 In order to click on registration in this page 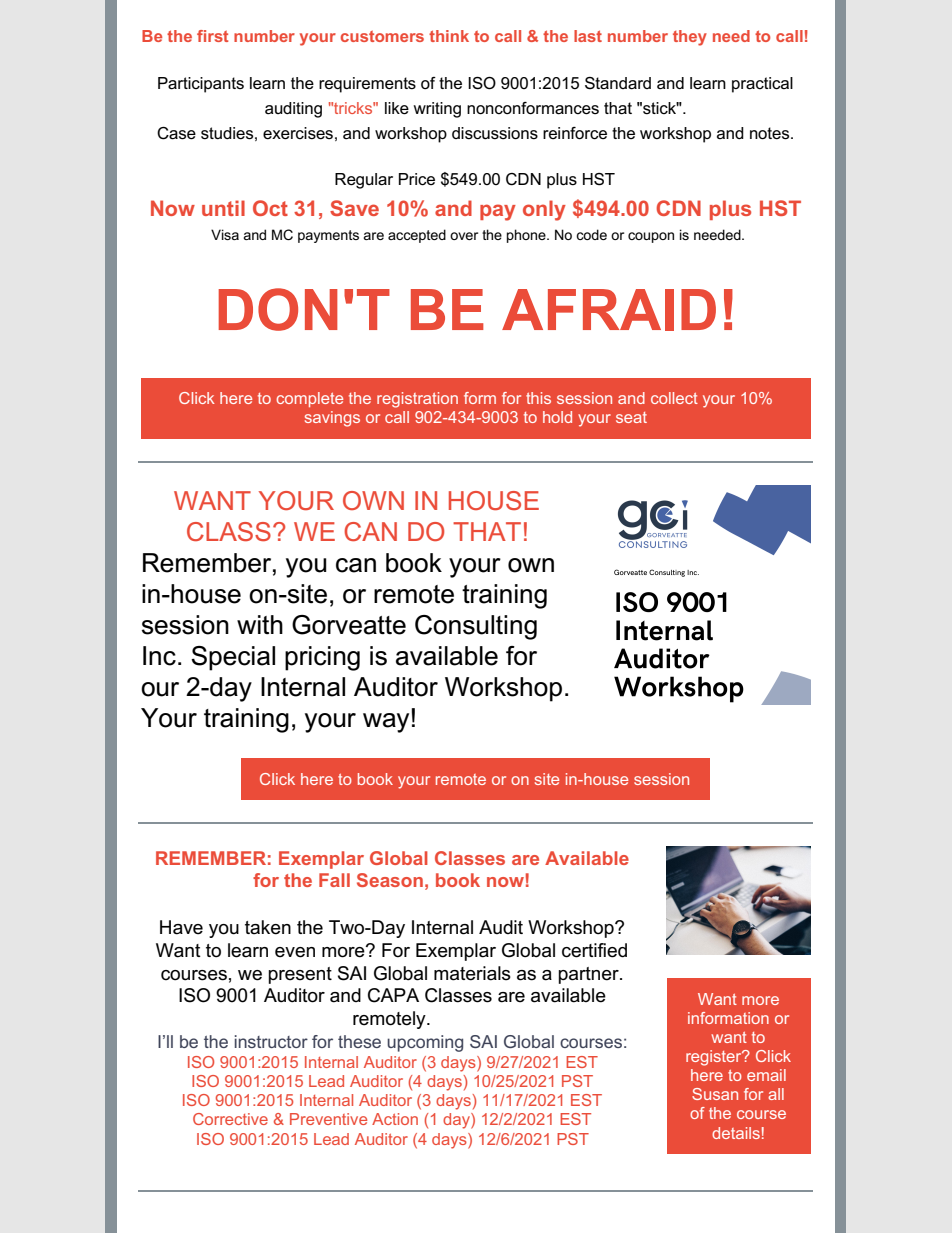, I will do `click(417, 400)`.
